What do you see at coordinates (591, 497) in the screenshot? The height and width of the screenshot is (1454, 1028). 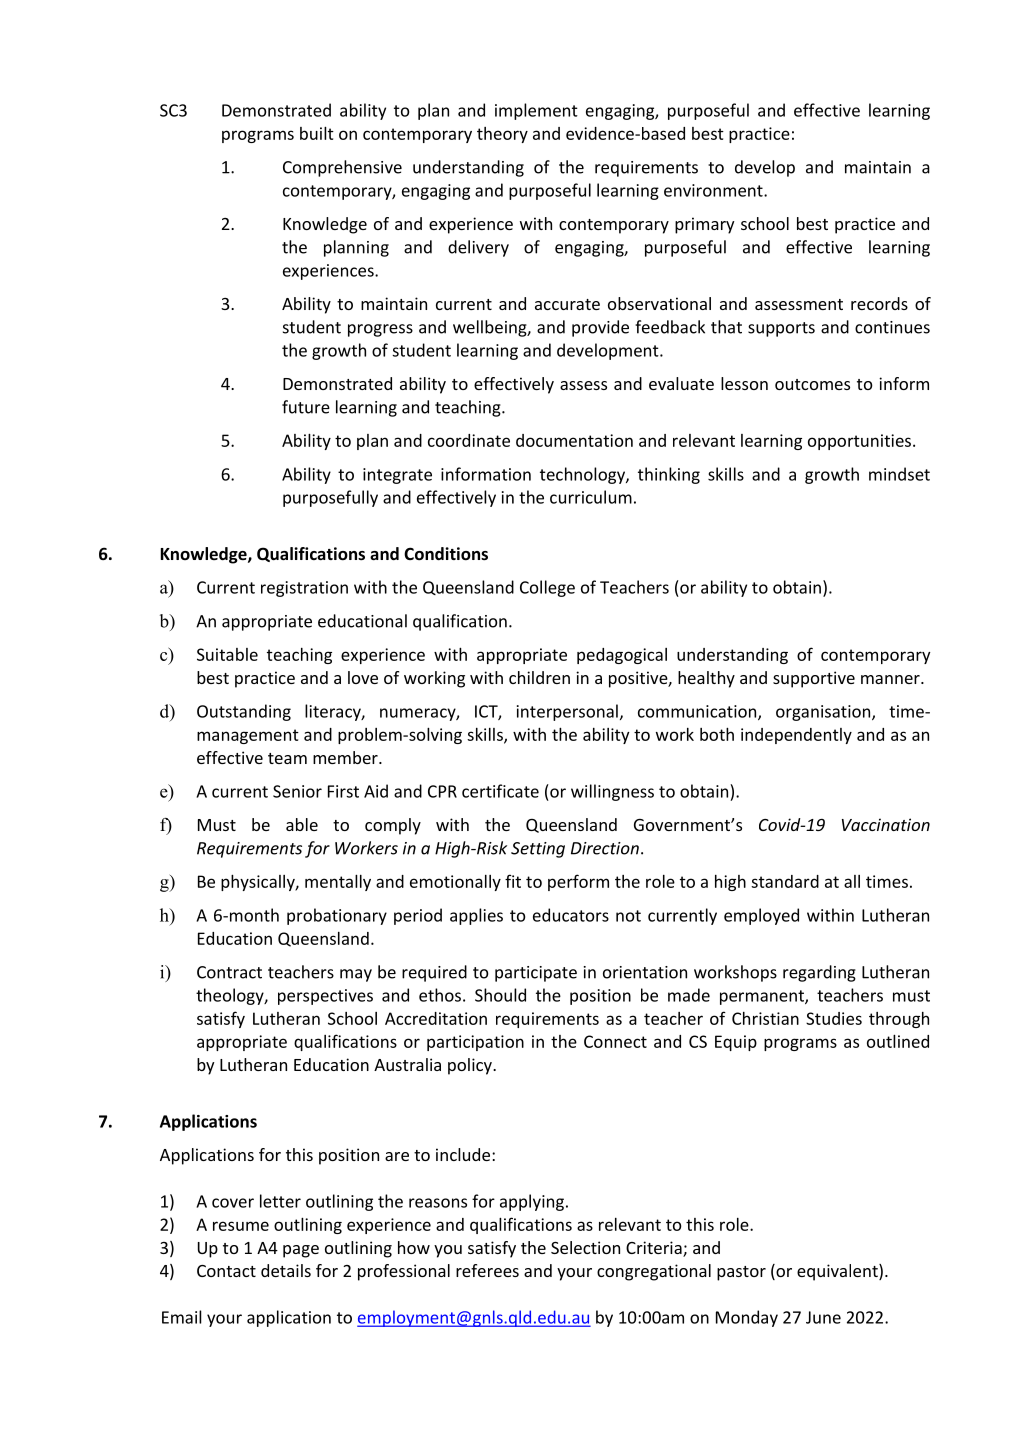 I see `curriculum` at bounding box center [591, 497].
